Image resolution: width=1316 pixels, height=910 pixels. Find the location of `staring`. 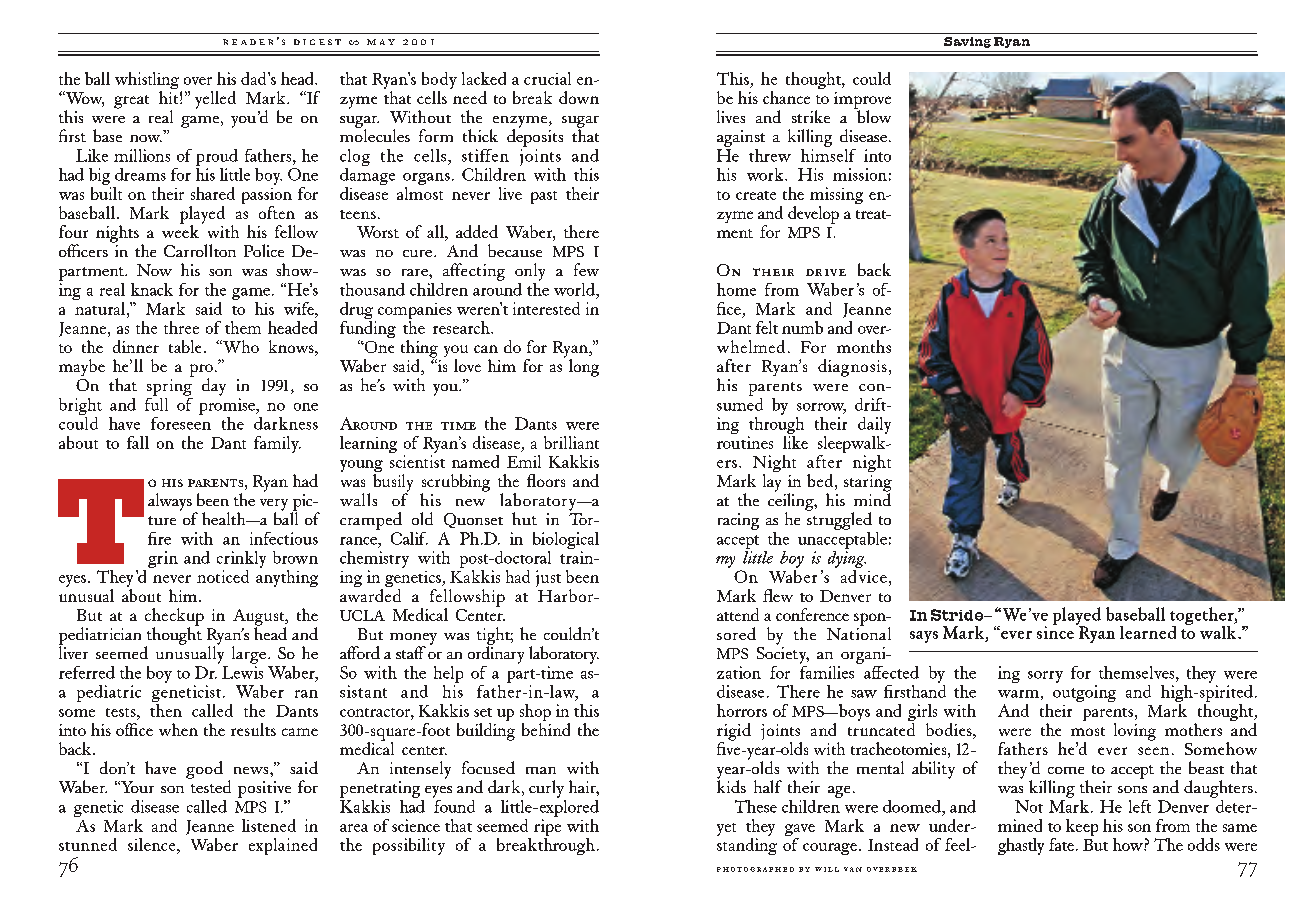

staring is located at coordinates (868, 484).
